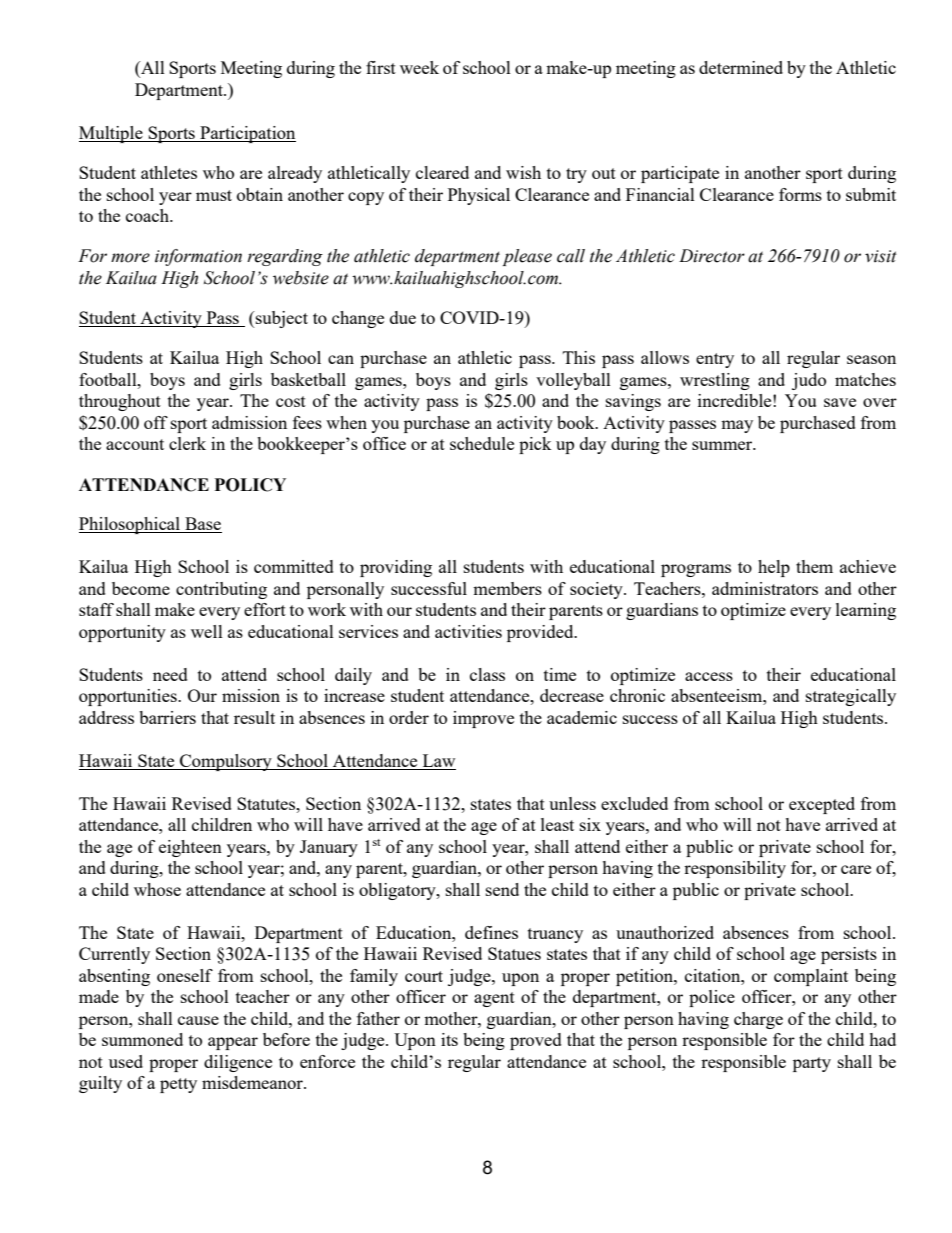  I want to click on Participation, so click(247, 134).
